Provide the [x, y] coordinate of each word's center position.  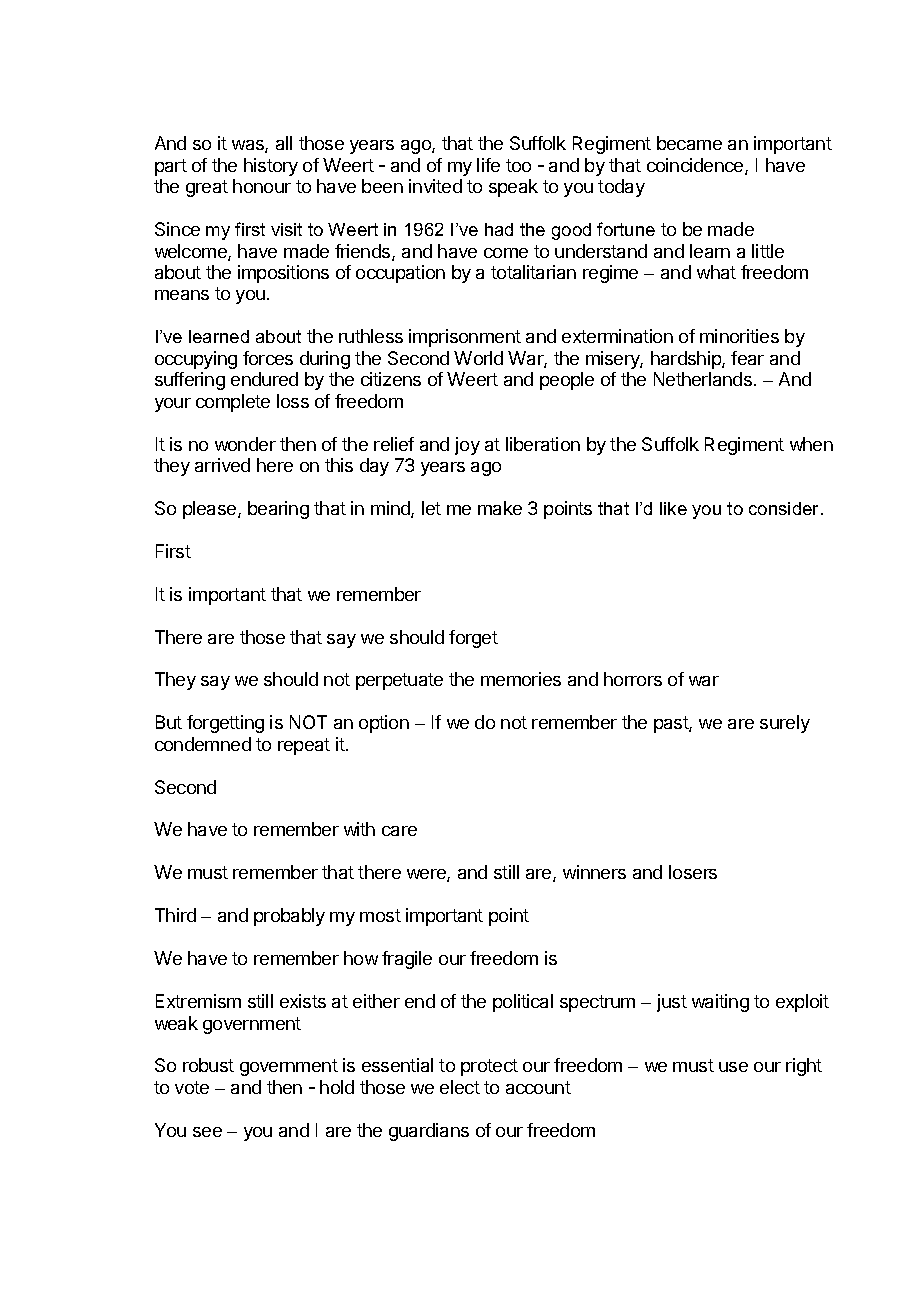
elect [460, 1087]
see [207, 1132]
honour [262, 186]
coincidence [696, 166]
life [488, 165]
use [733, 1067]
